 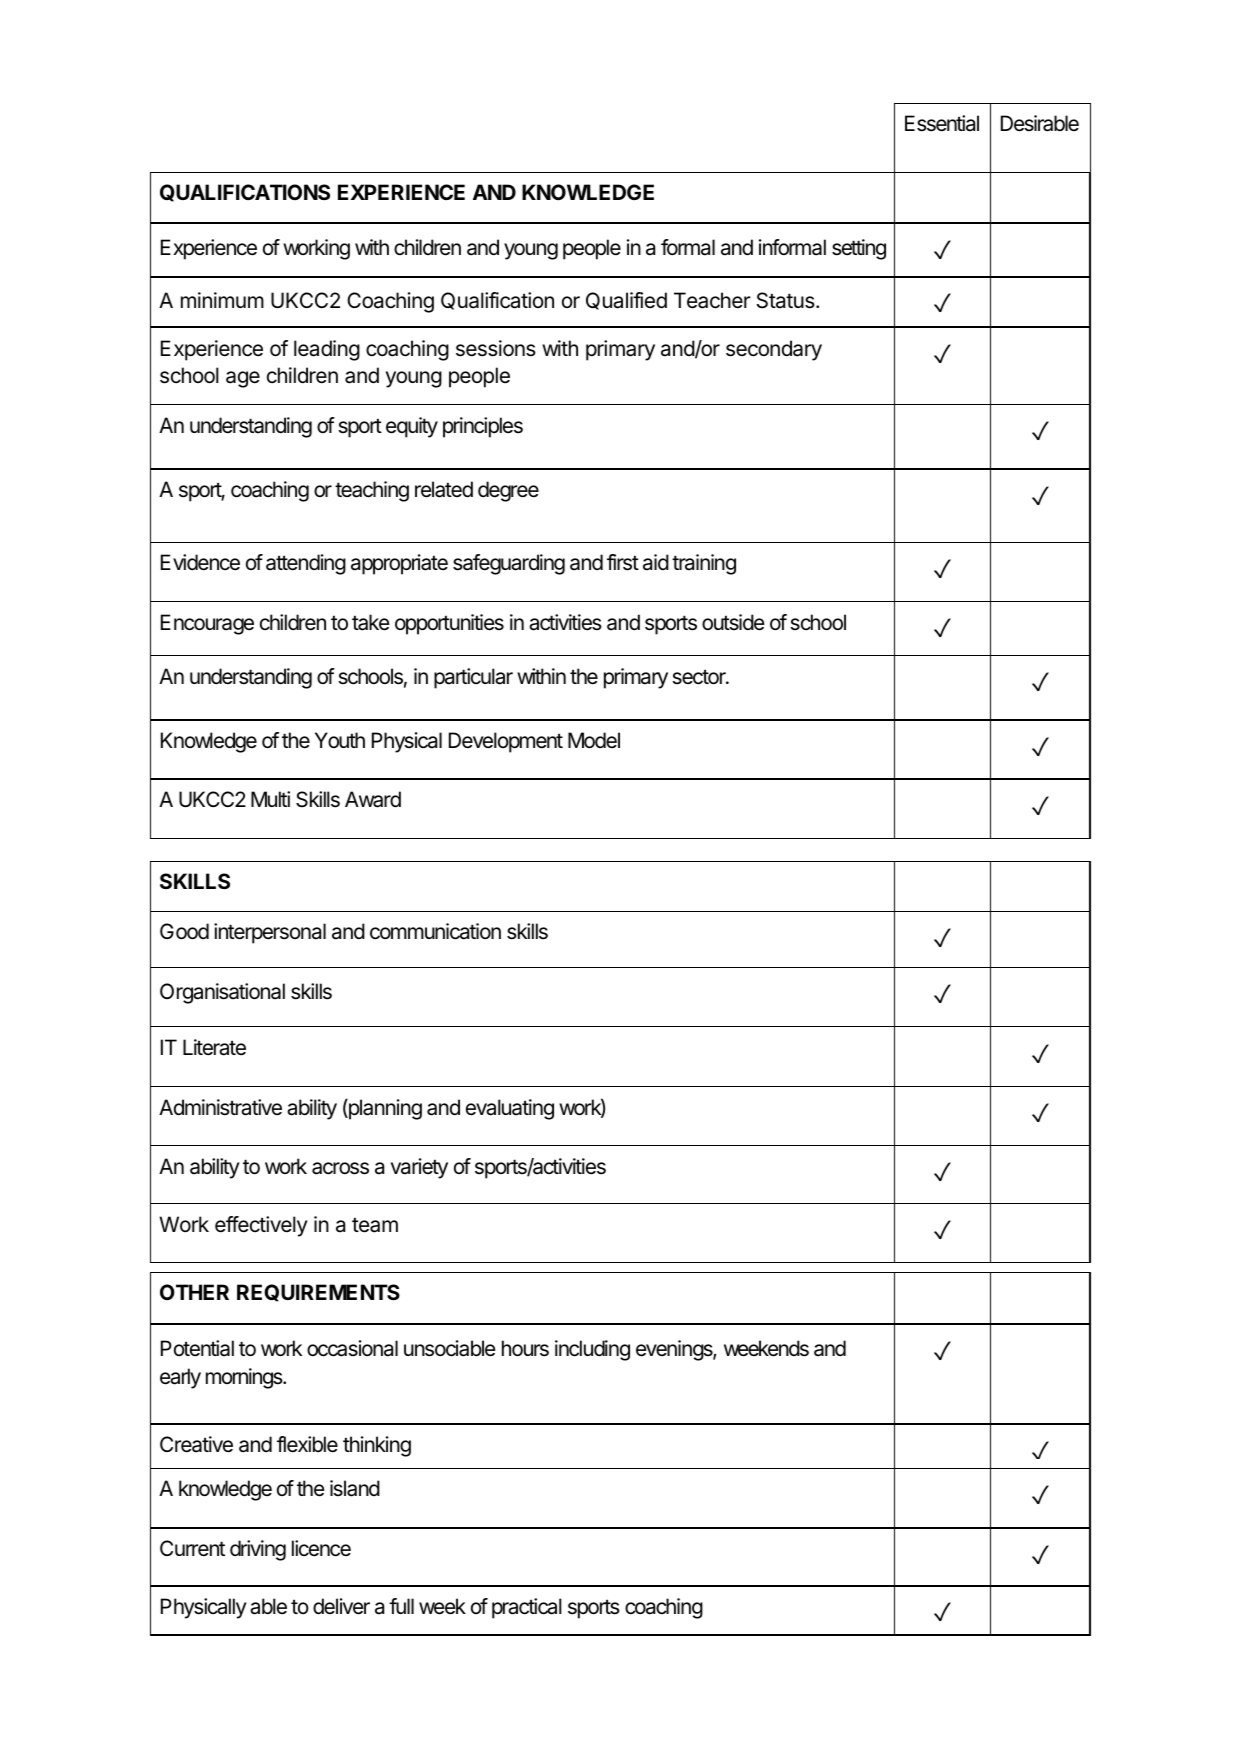 I want to click on Qualified, so click(x=626, y=301).
